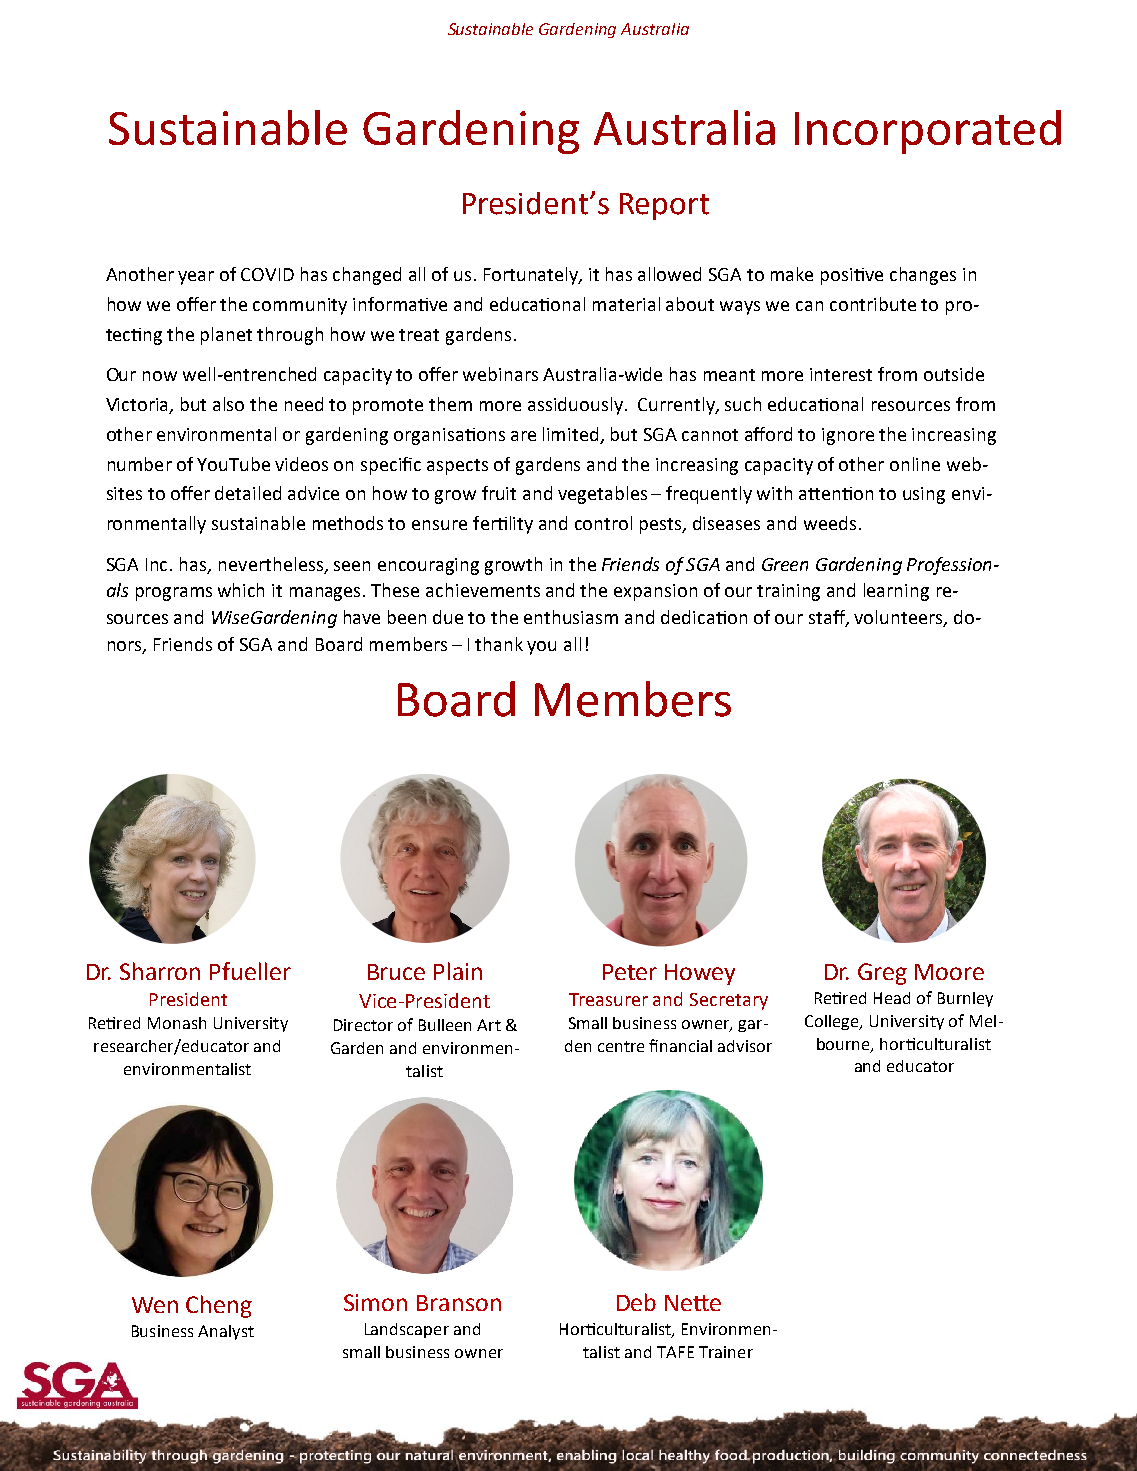 This image has width=1137, height=1471. I want to click on Incorporated, so click(928, 132).
